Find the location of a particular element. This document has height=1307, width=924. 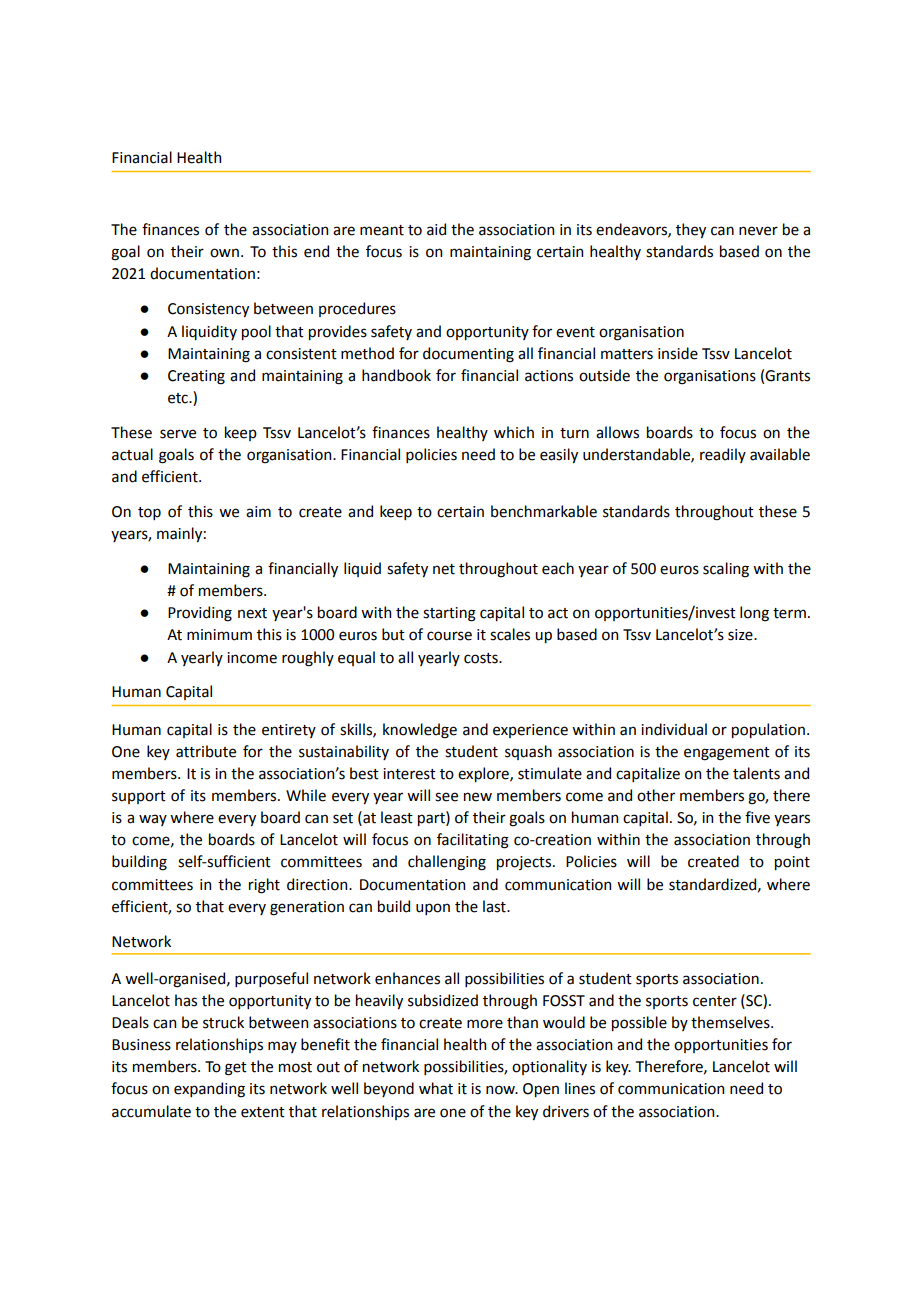

own is located at coordinates (224, 253).
